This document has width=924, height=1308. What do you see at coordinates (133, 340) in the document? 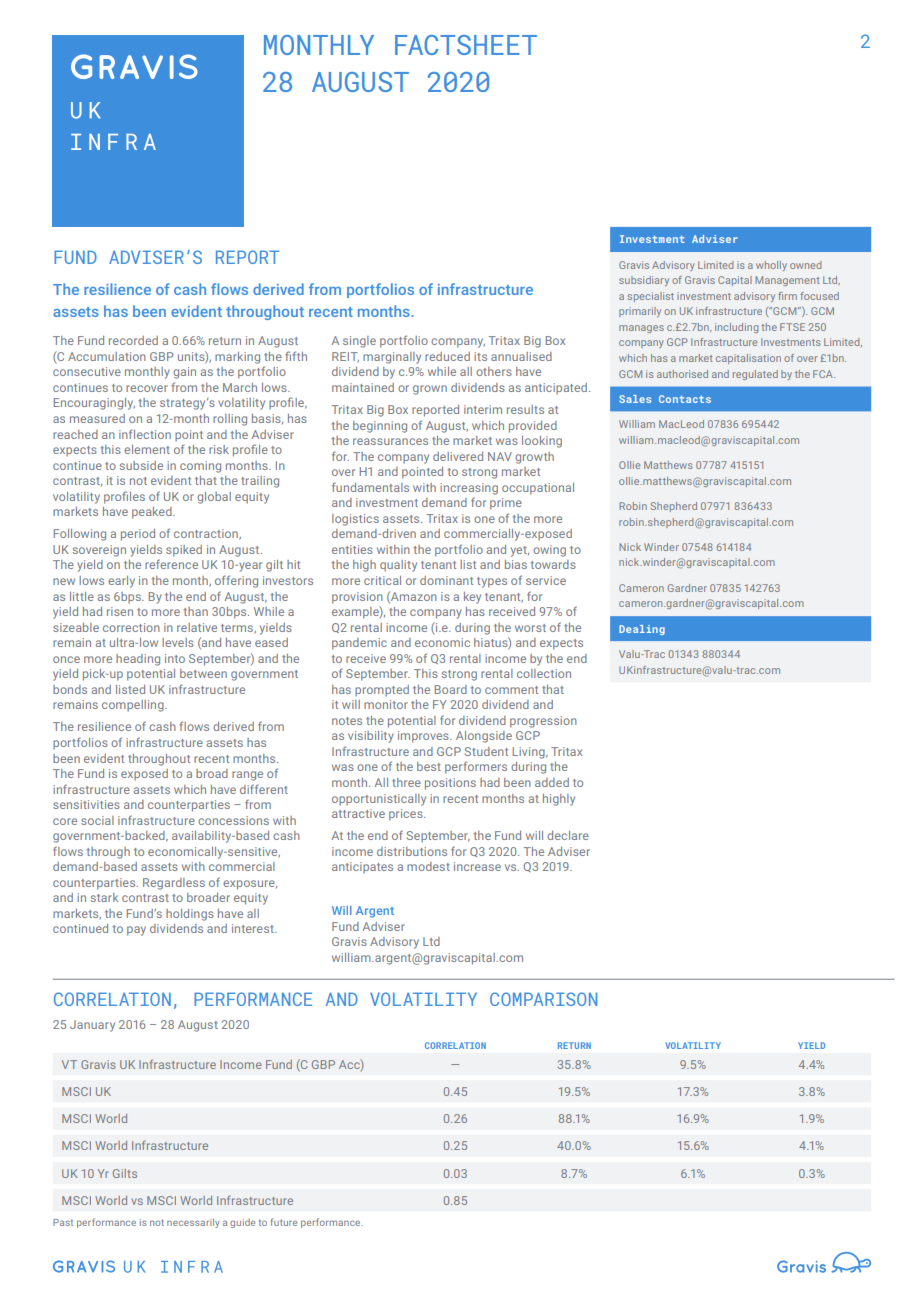
I see `recorded` at bounding box center [133, 340].
